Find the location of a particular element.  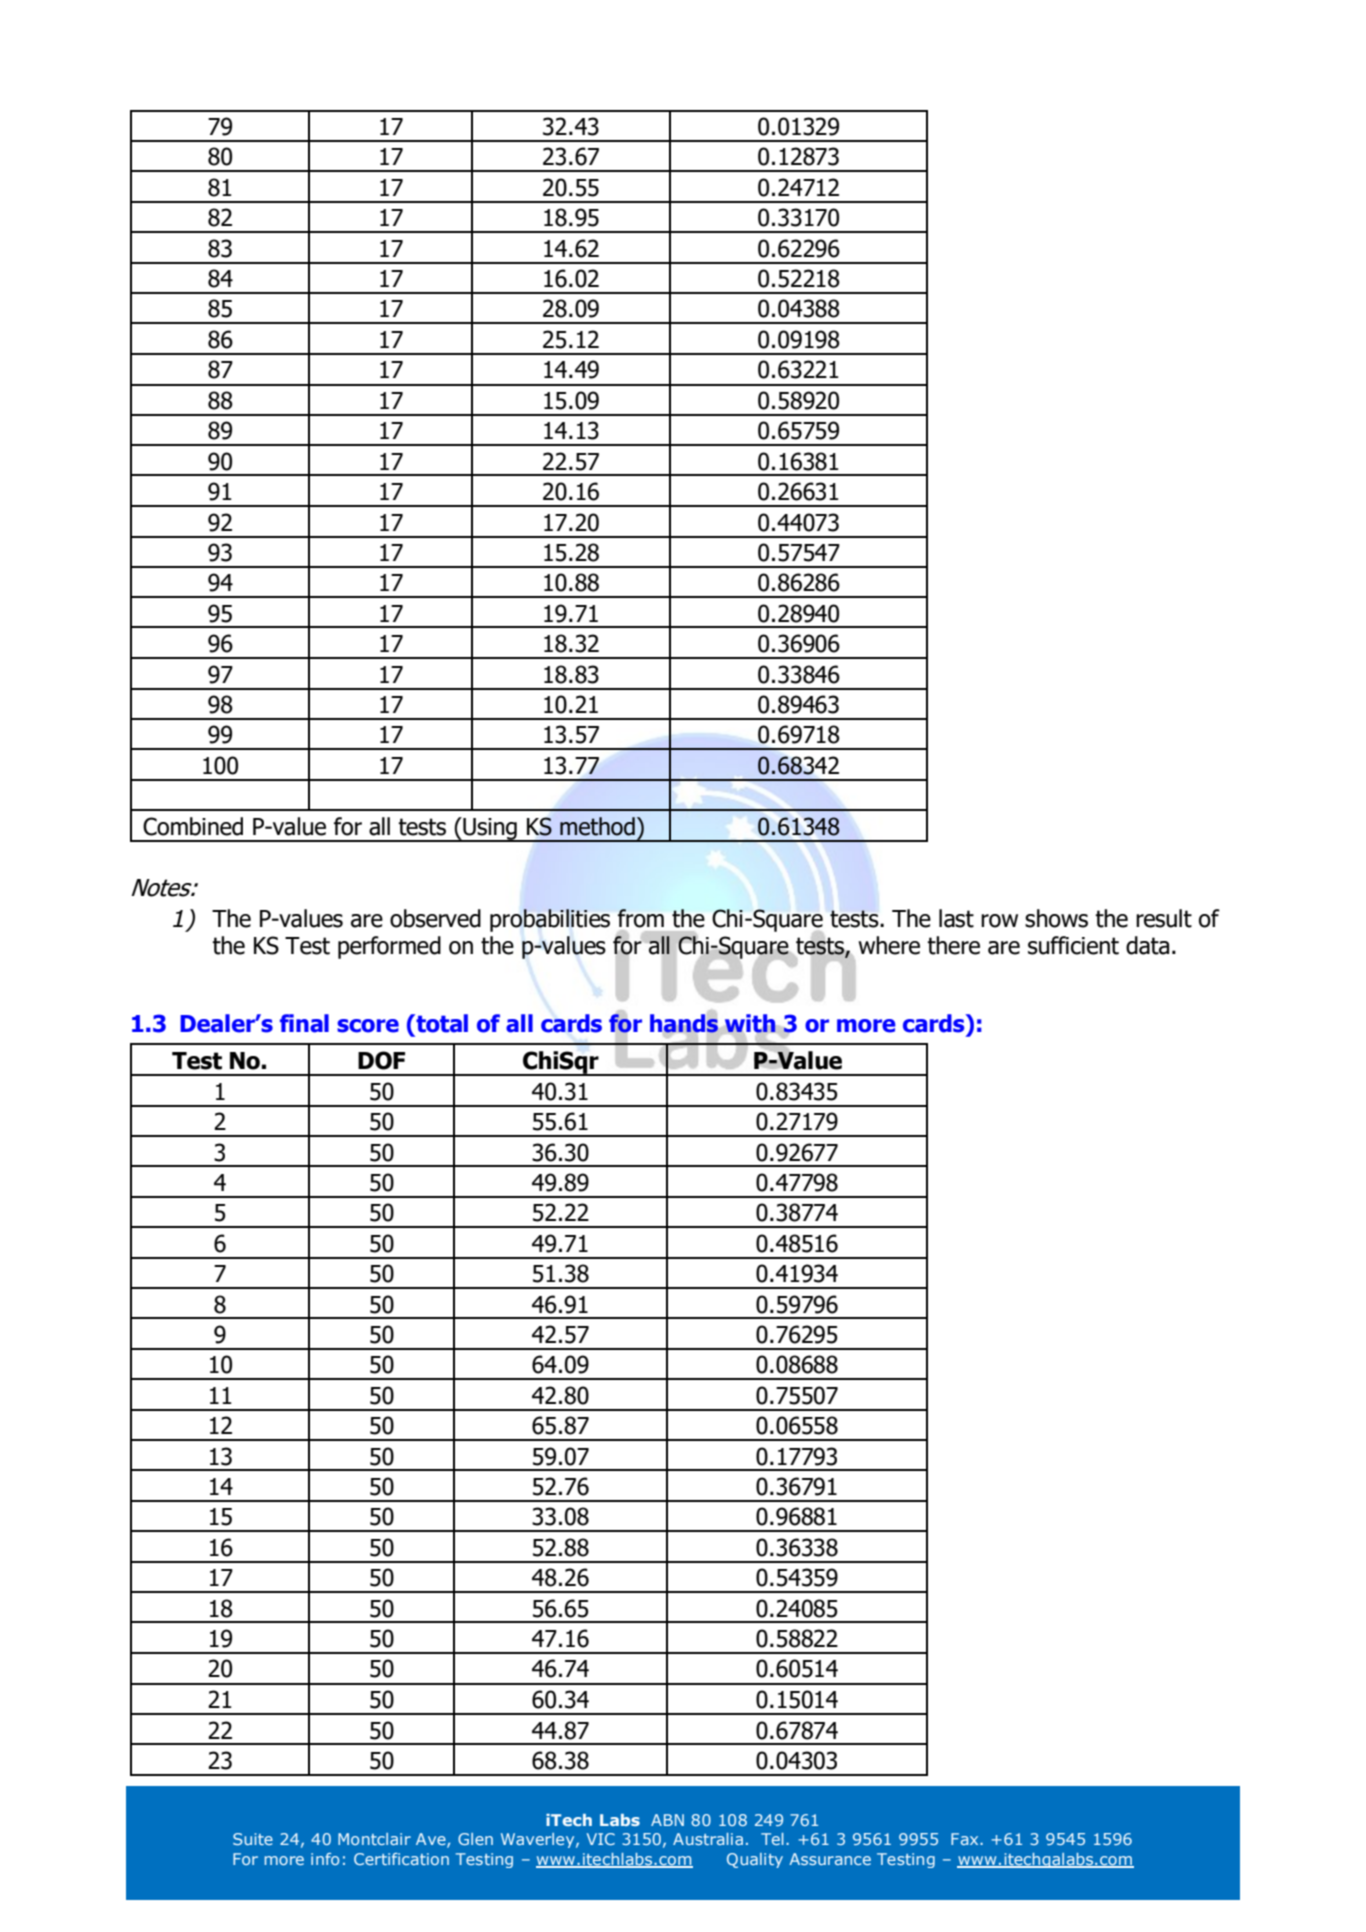

ABN is located at coordinates (667, 1820).
